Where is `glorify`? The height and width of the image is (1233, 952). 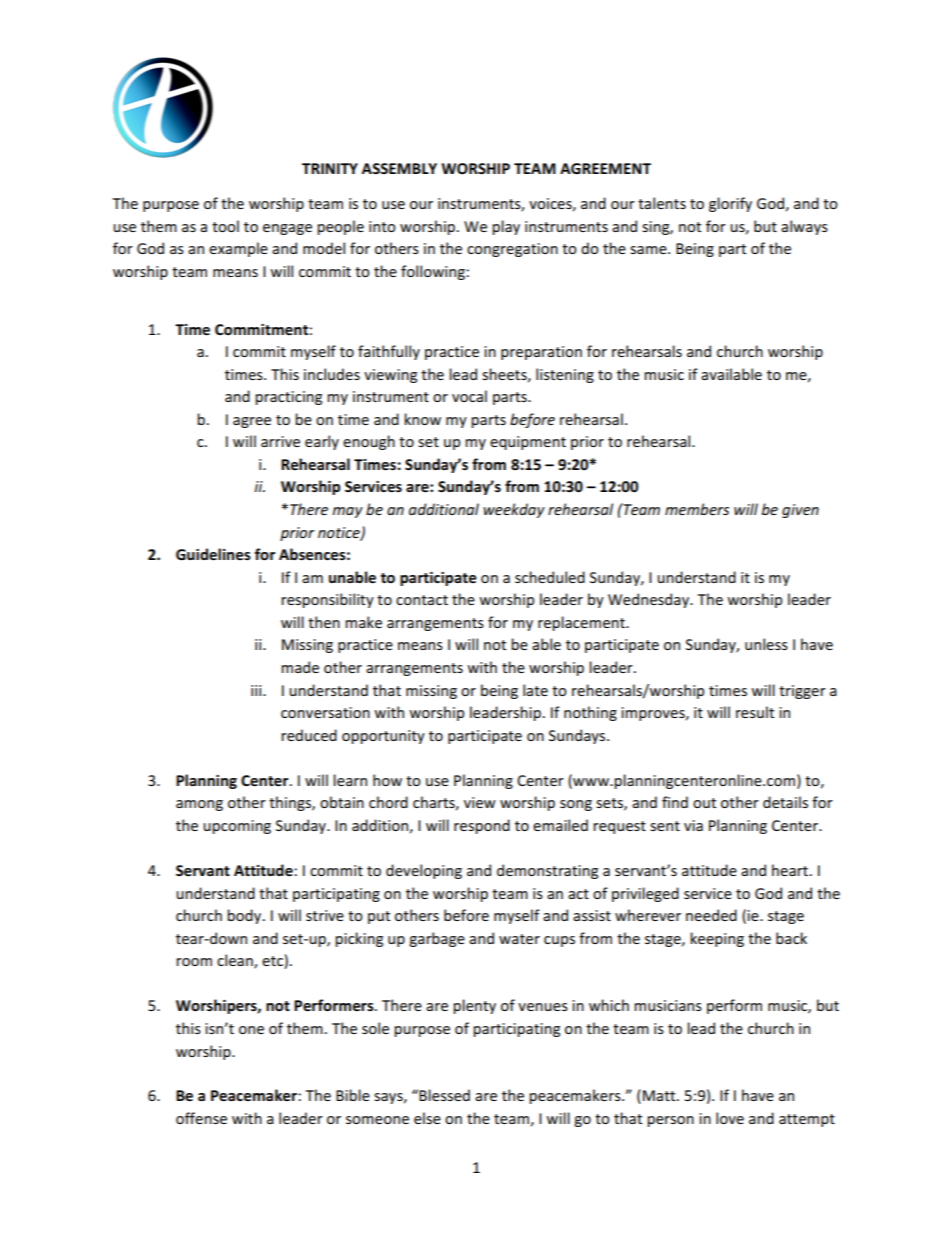
glorify is located at coordinates (730, 204).
